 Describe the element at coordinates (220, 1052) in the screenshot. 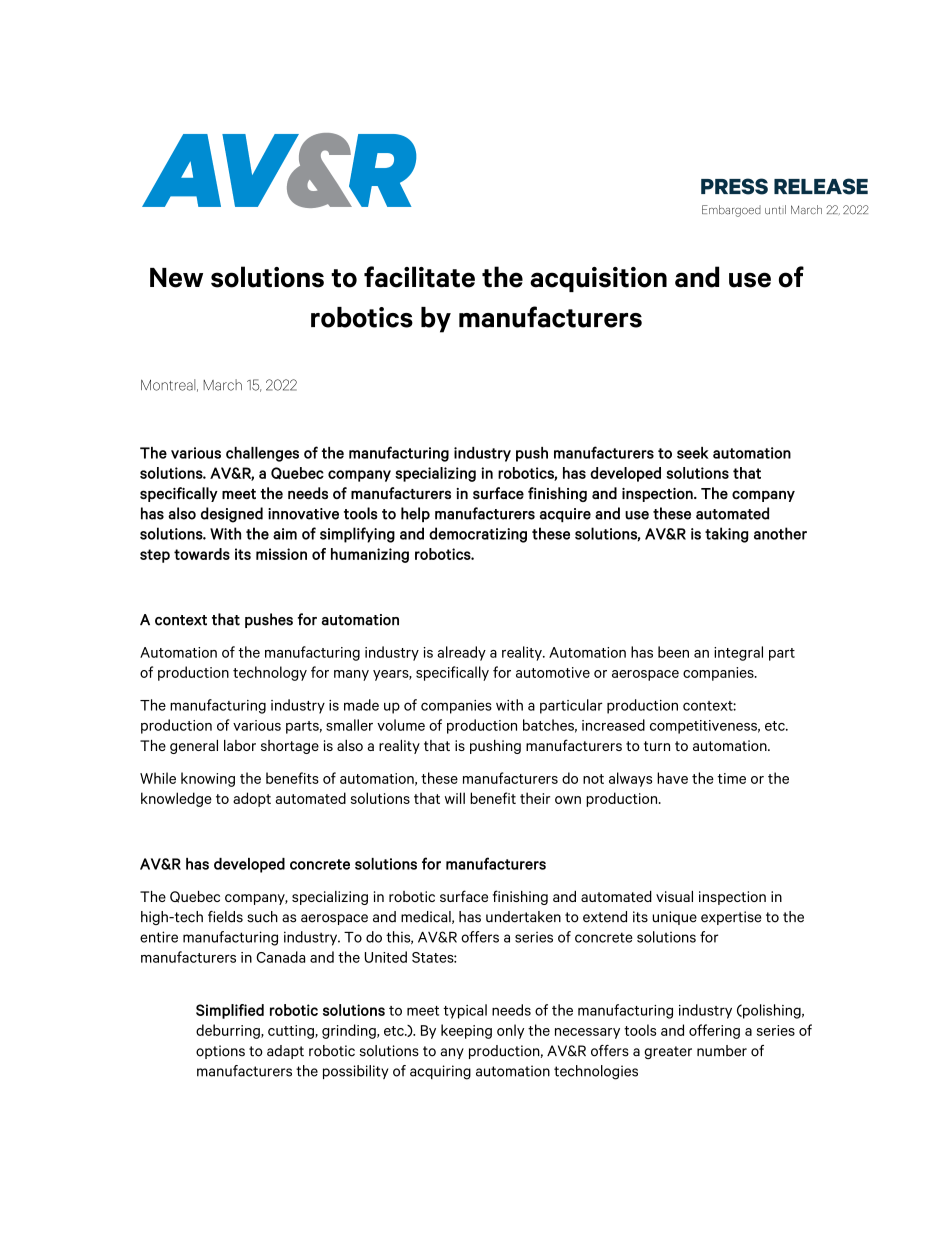

I see `options` at that location.
